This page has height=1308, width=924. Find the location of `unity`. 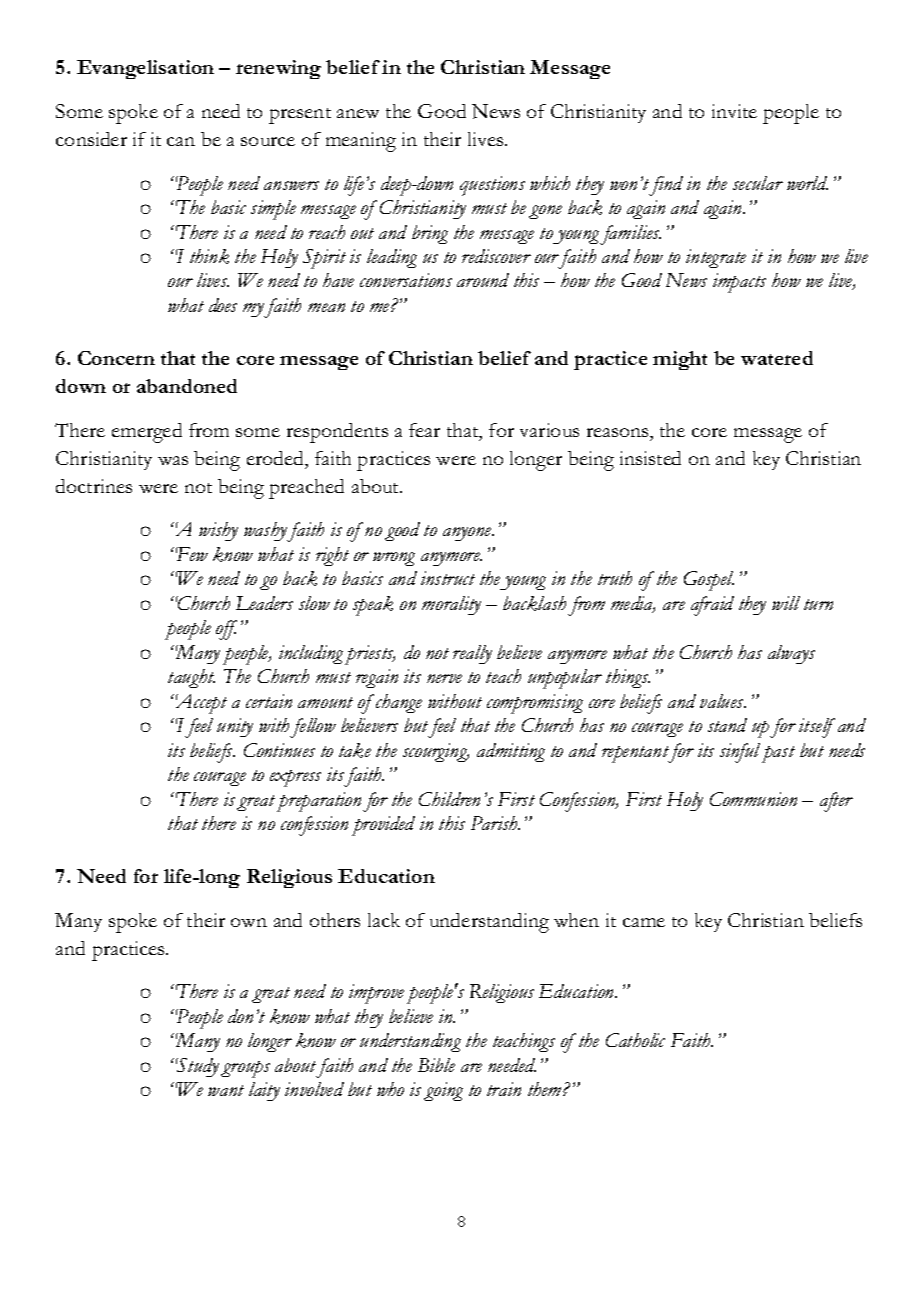

unity is located at coordinates (235, 727).
